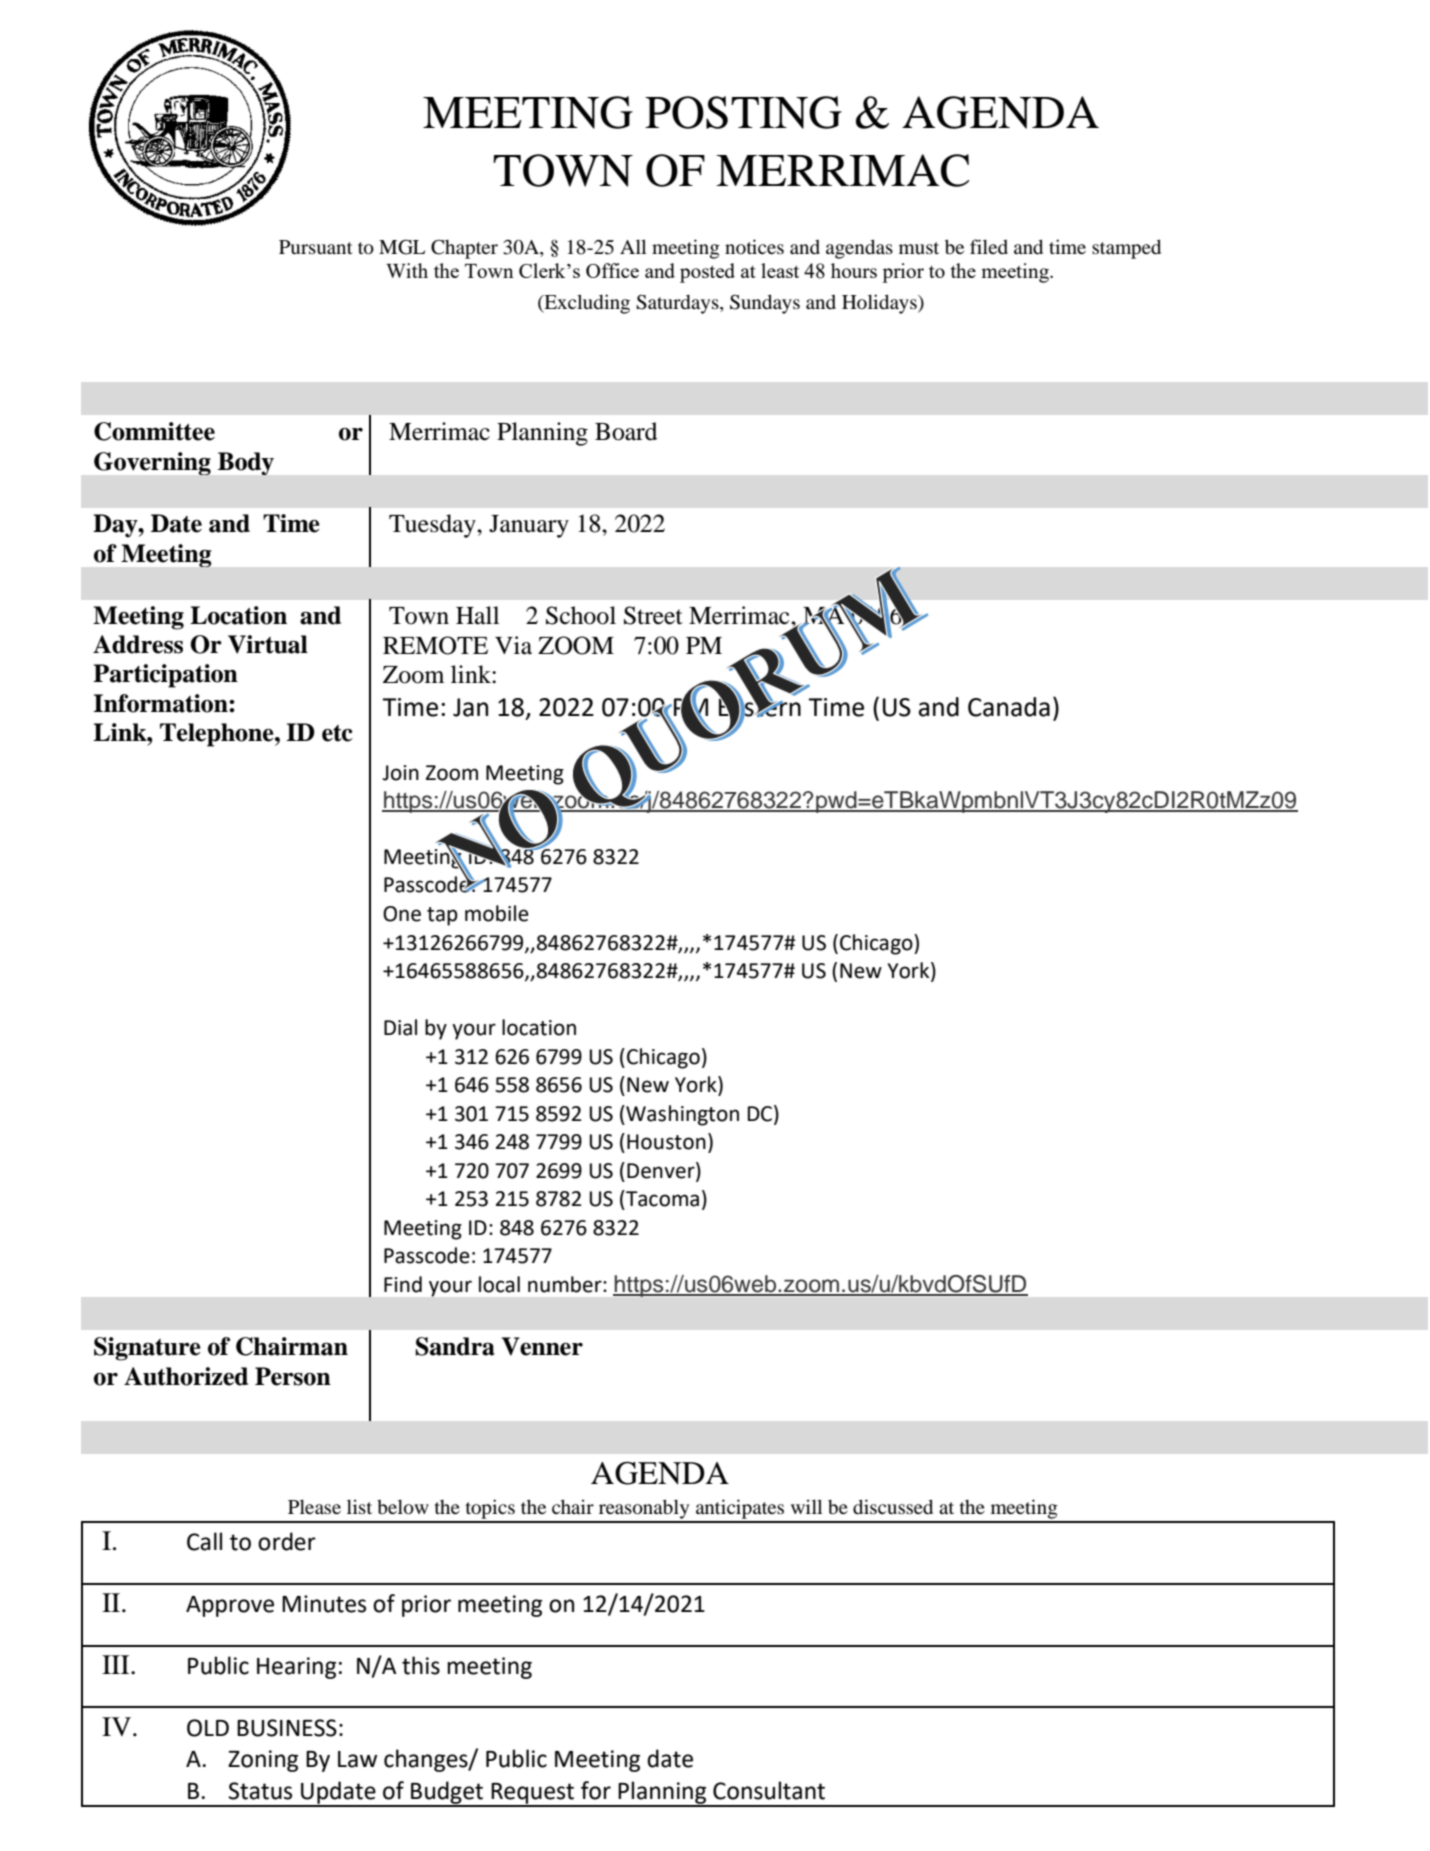 This screenshot has height=1851, width=1430. What do you see at coordinates (989, 246) in the screenshot?
I see `filed` at bounding box center [989, 246].
